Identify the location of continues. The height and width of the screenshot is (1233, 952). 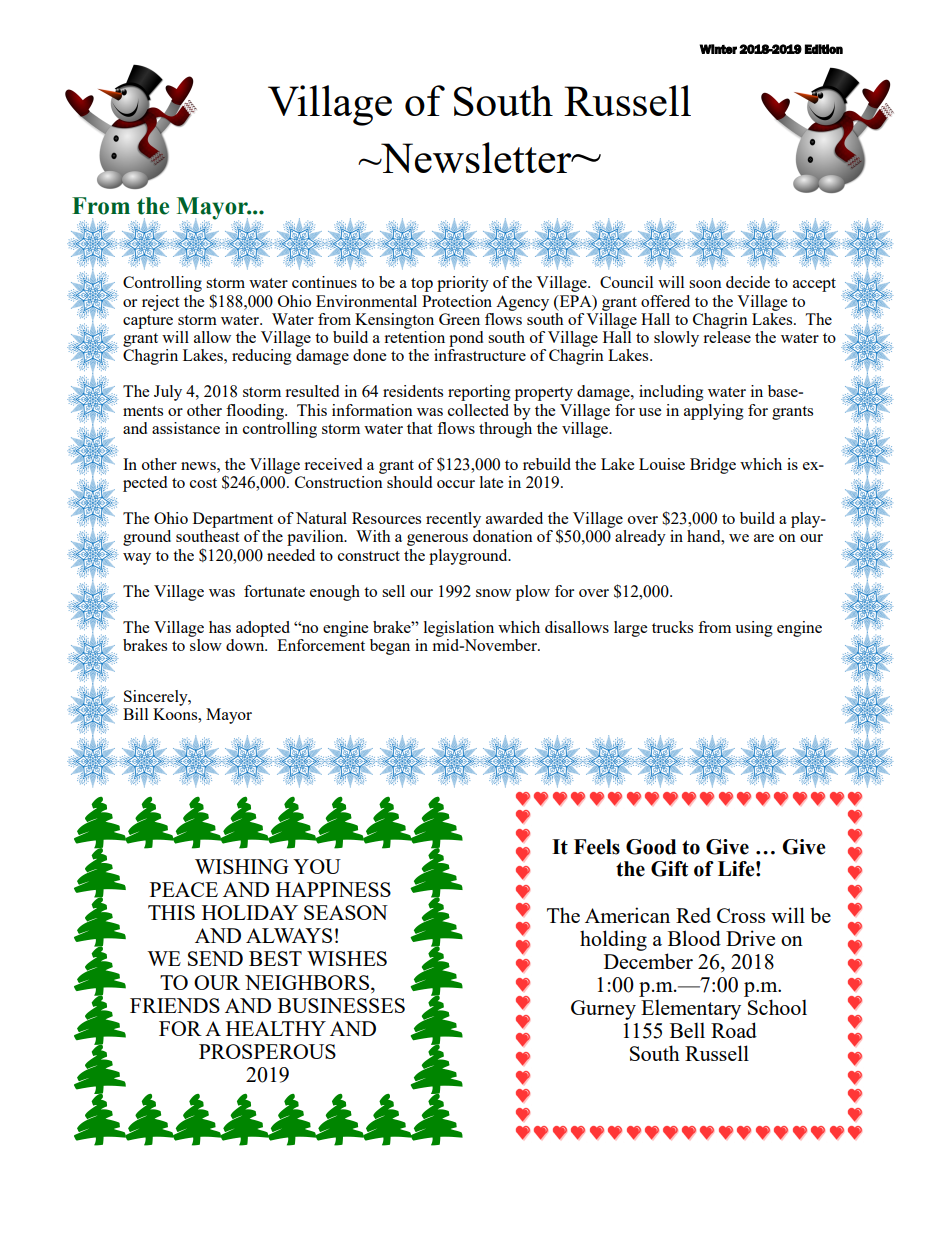
(324, 282).
